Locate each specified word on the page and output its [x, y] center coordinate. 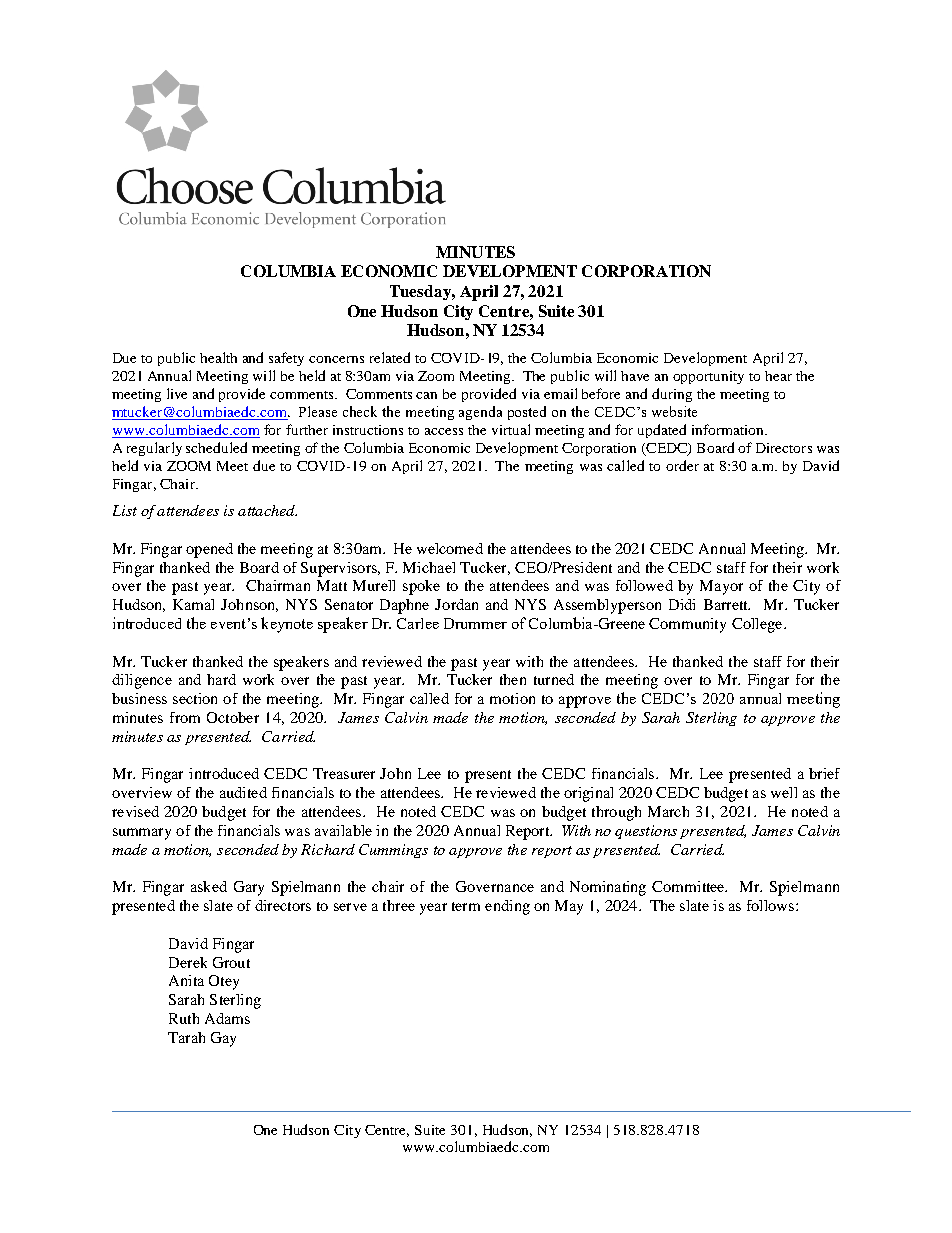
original [588, 794]
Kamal [193, 604]
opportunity [708, 377]
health [218, 357]
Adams [227, 1018]
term [466, 906]
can [426, 395]
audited [243, 792]
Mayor [721, 587]
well [784, 792]
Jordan [456, 604]
